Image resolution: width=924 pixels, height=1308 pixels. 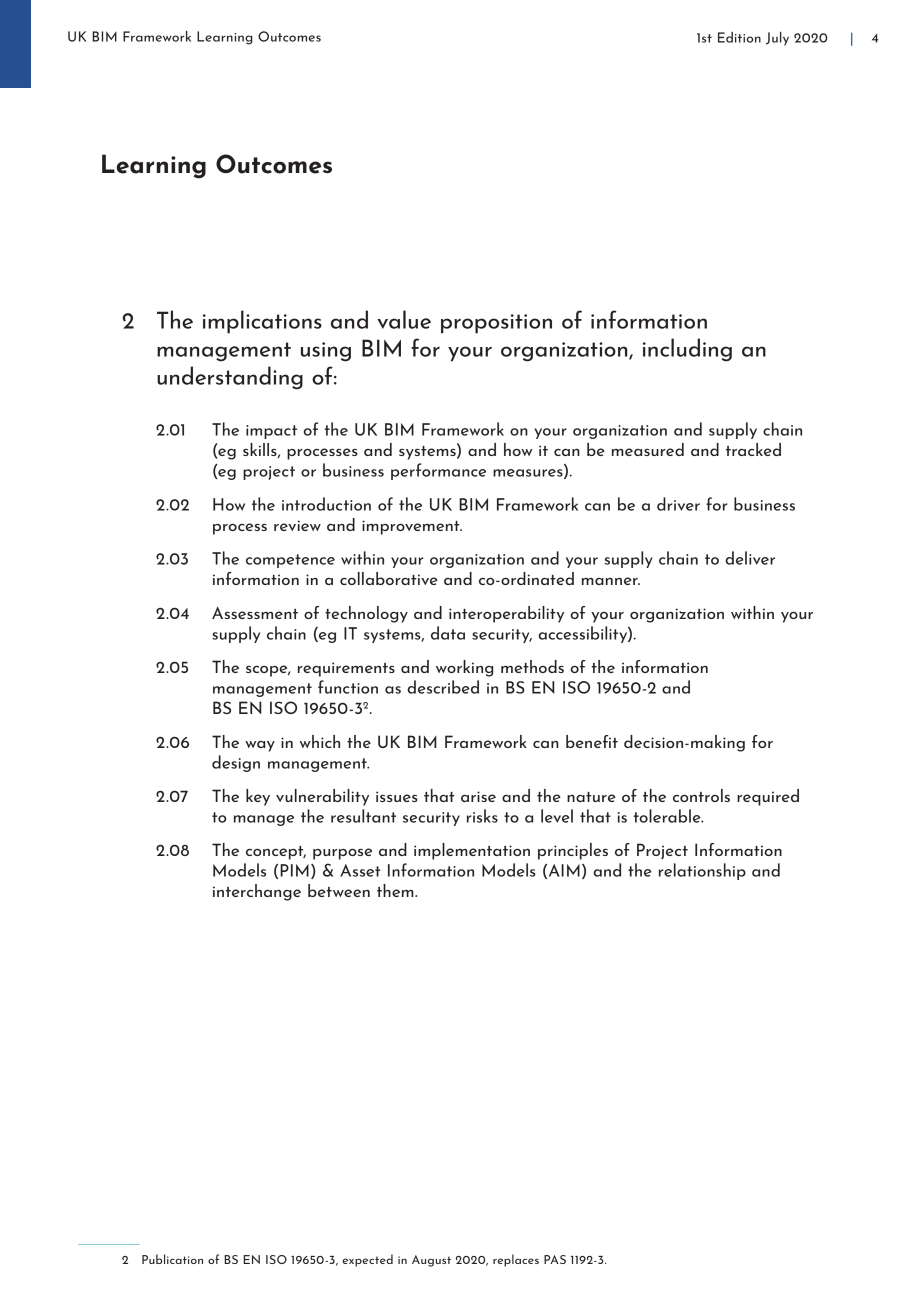 What do you see at coordinates (258, 797) in the document?
I see `key` at bounding box center [258, 797].
